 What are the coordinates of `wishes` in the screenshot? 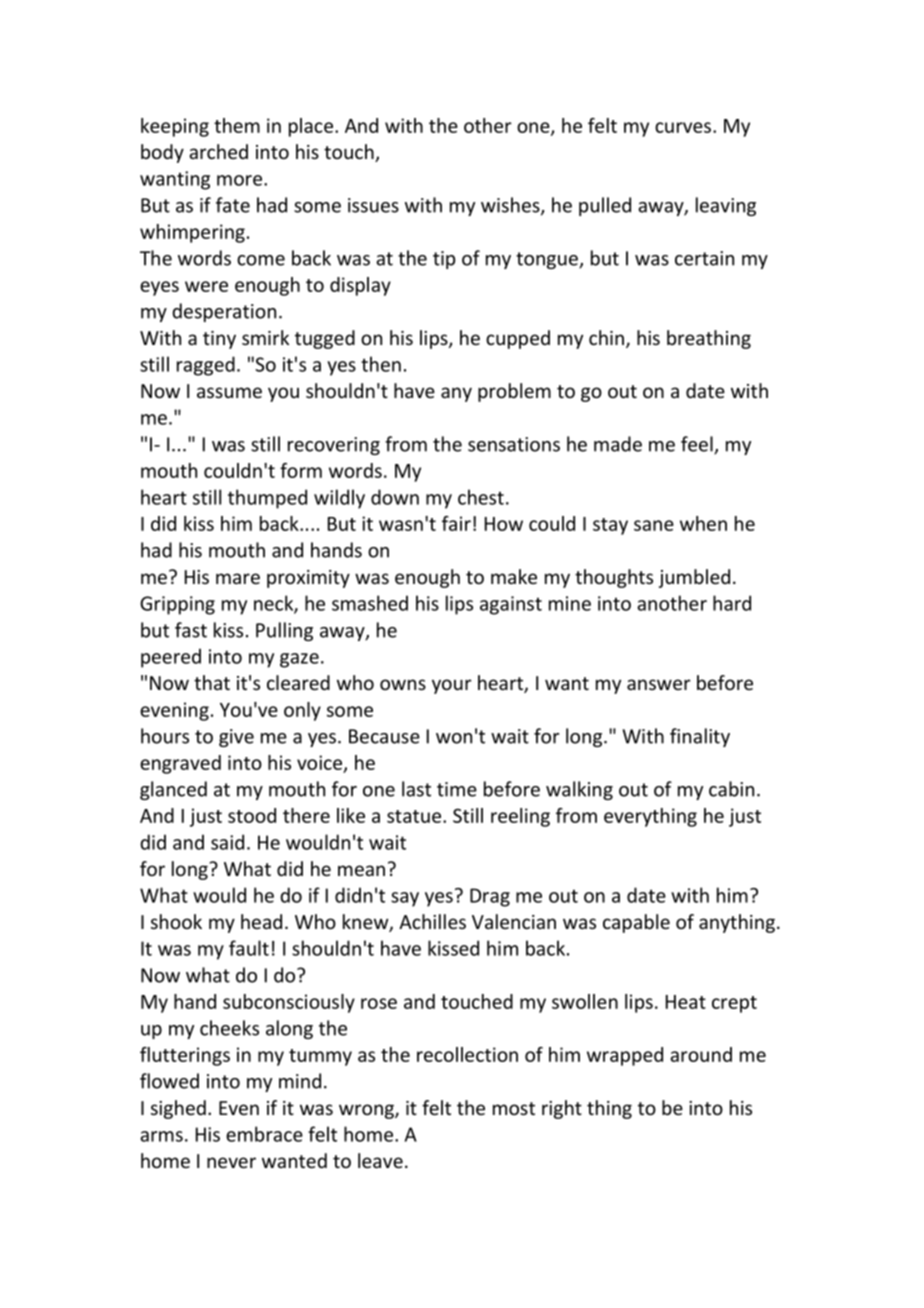 It's located at (511, 206).
